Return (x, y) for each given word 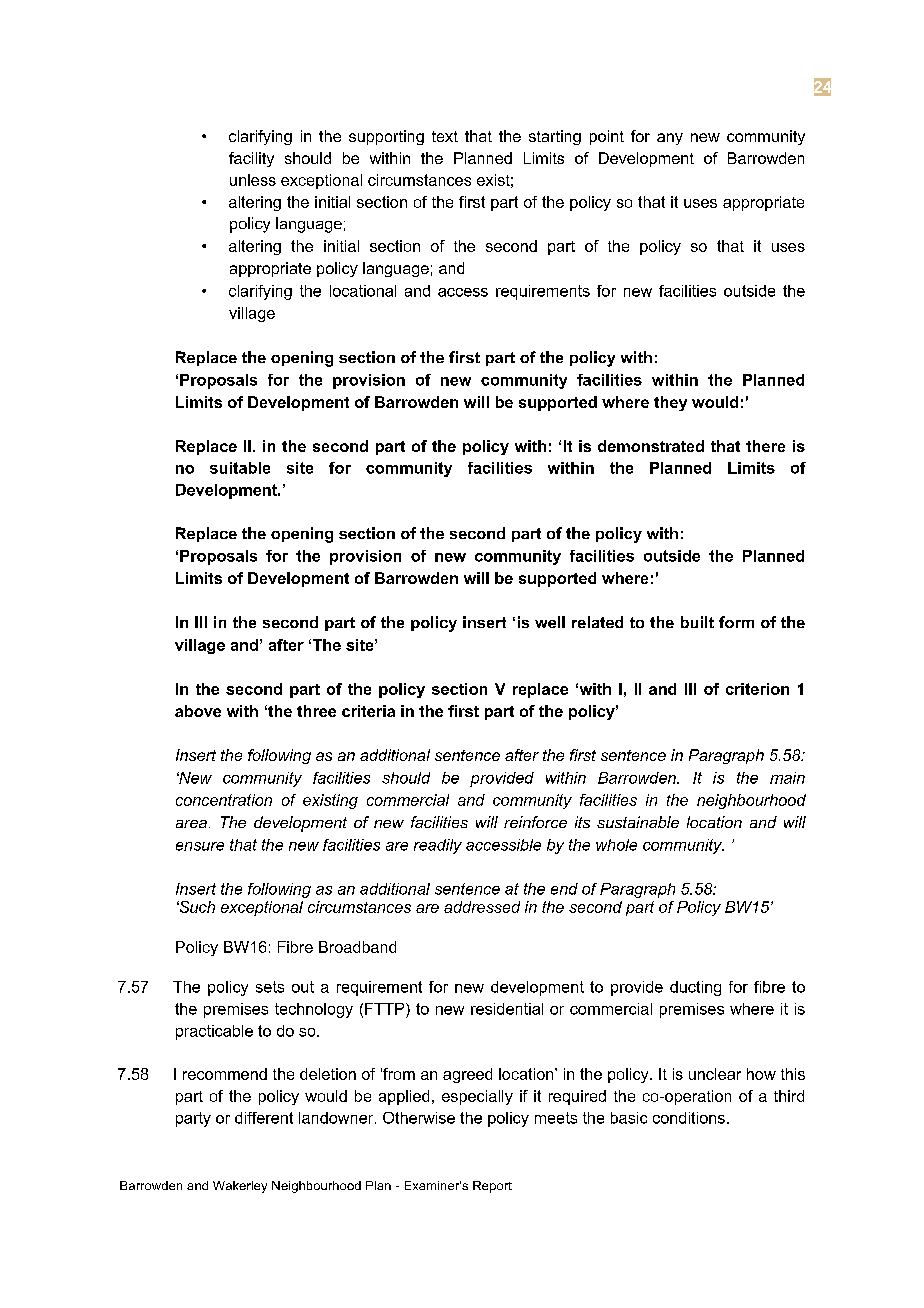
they (670, 403)
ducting (695, 988)
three (316, 711)
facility (251, 159)
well (550, 622)
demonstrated (651, 446)
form (736, 622)
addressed (482, 907)
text (445, 136)
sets (270, 987)
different (264, 1118)
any (670, 139)
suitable (240, 468)
